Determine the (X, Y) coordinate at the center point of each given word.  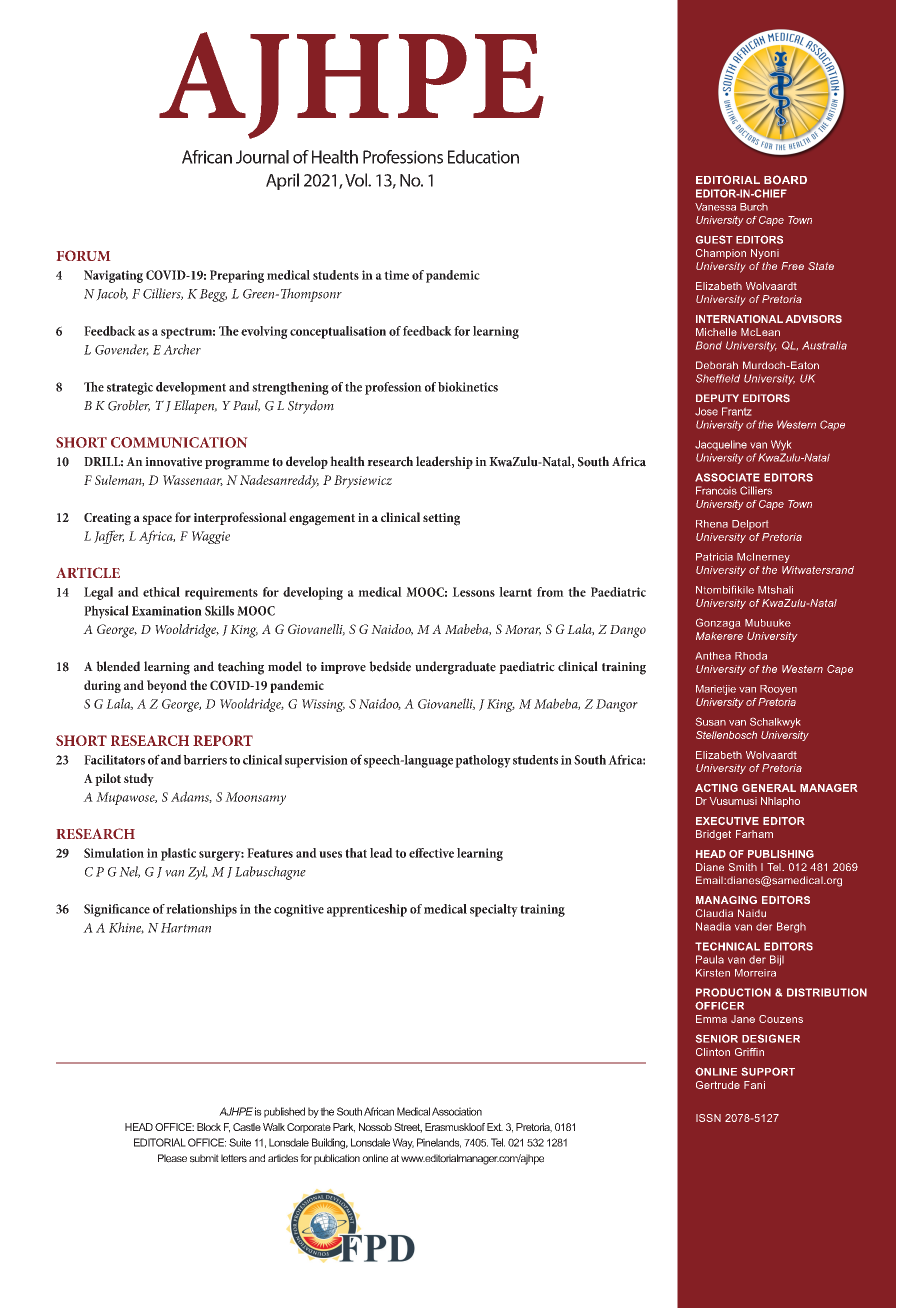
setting (441, 519)
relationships (201, 910)
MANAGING (726, 900)
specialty (494, 910)
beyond (167, 686)
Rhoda (751, 656)
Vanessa (715, 207)
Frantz (736, 411)
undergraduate (455, 668)
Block (209, 1127)
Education (483, 157)
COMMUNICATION (179, 442)
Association (457, 1111)
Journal (262, 157)
